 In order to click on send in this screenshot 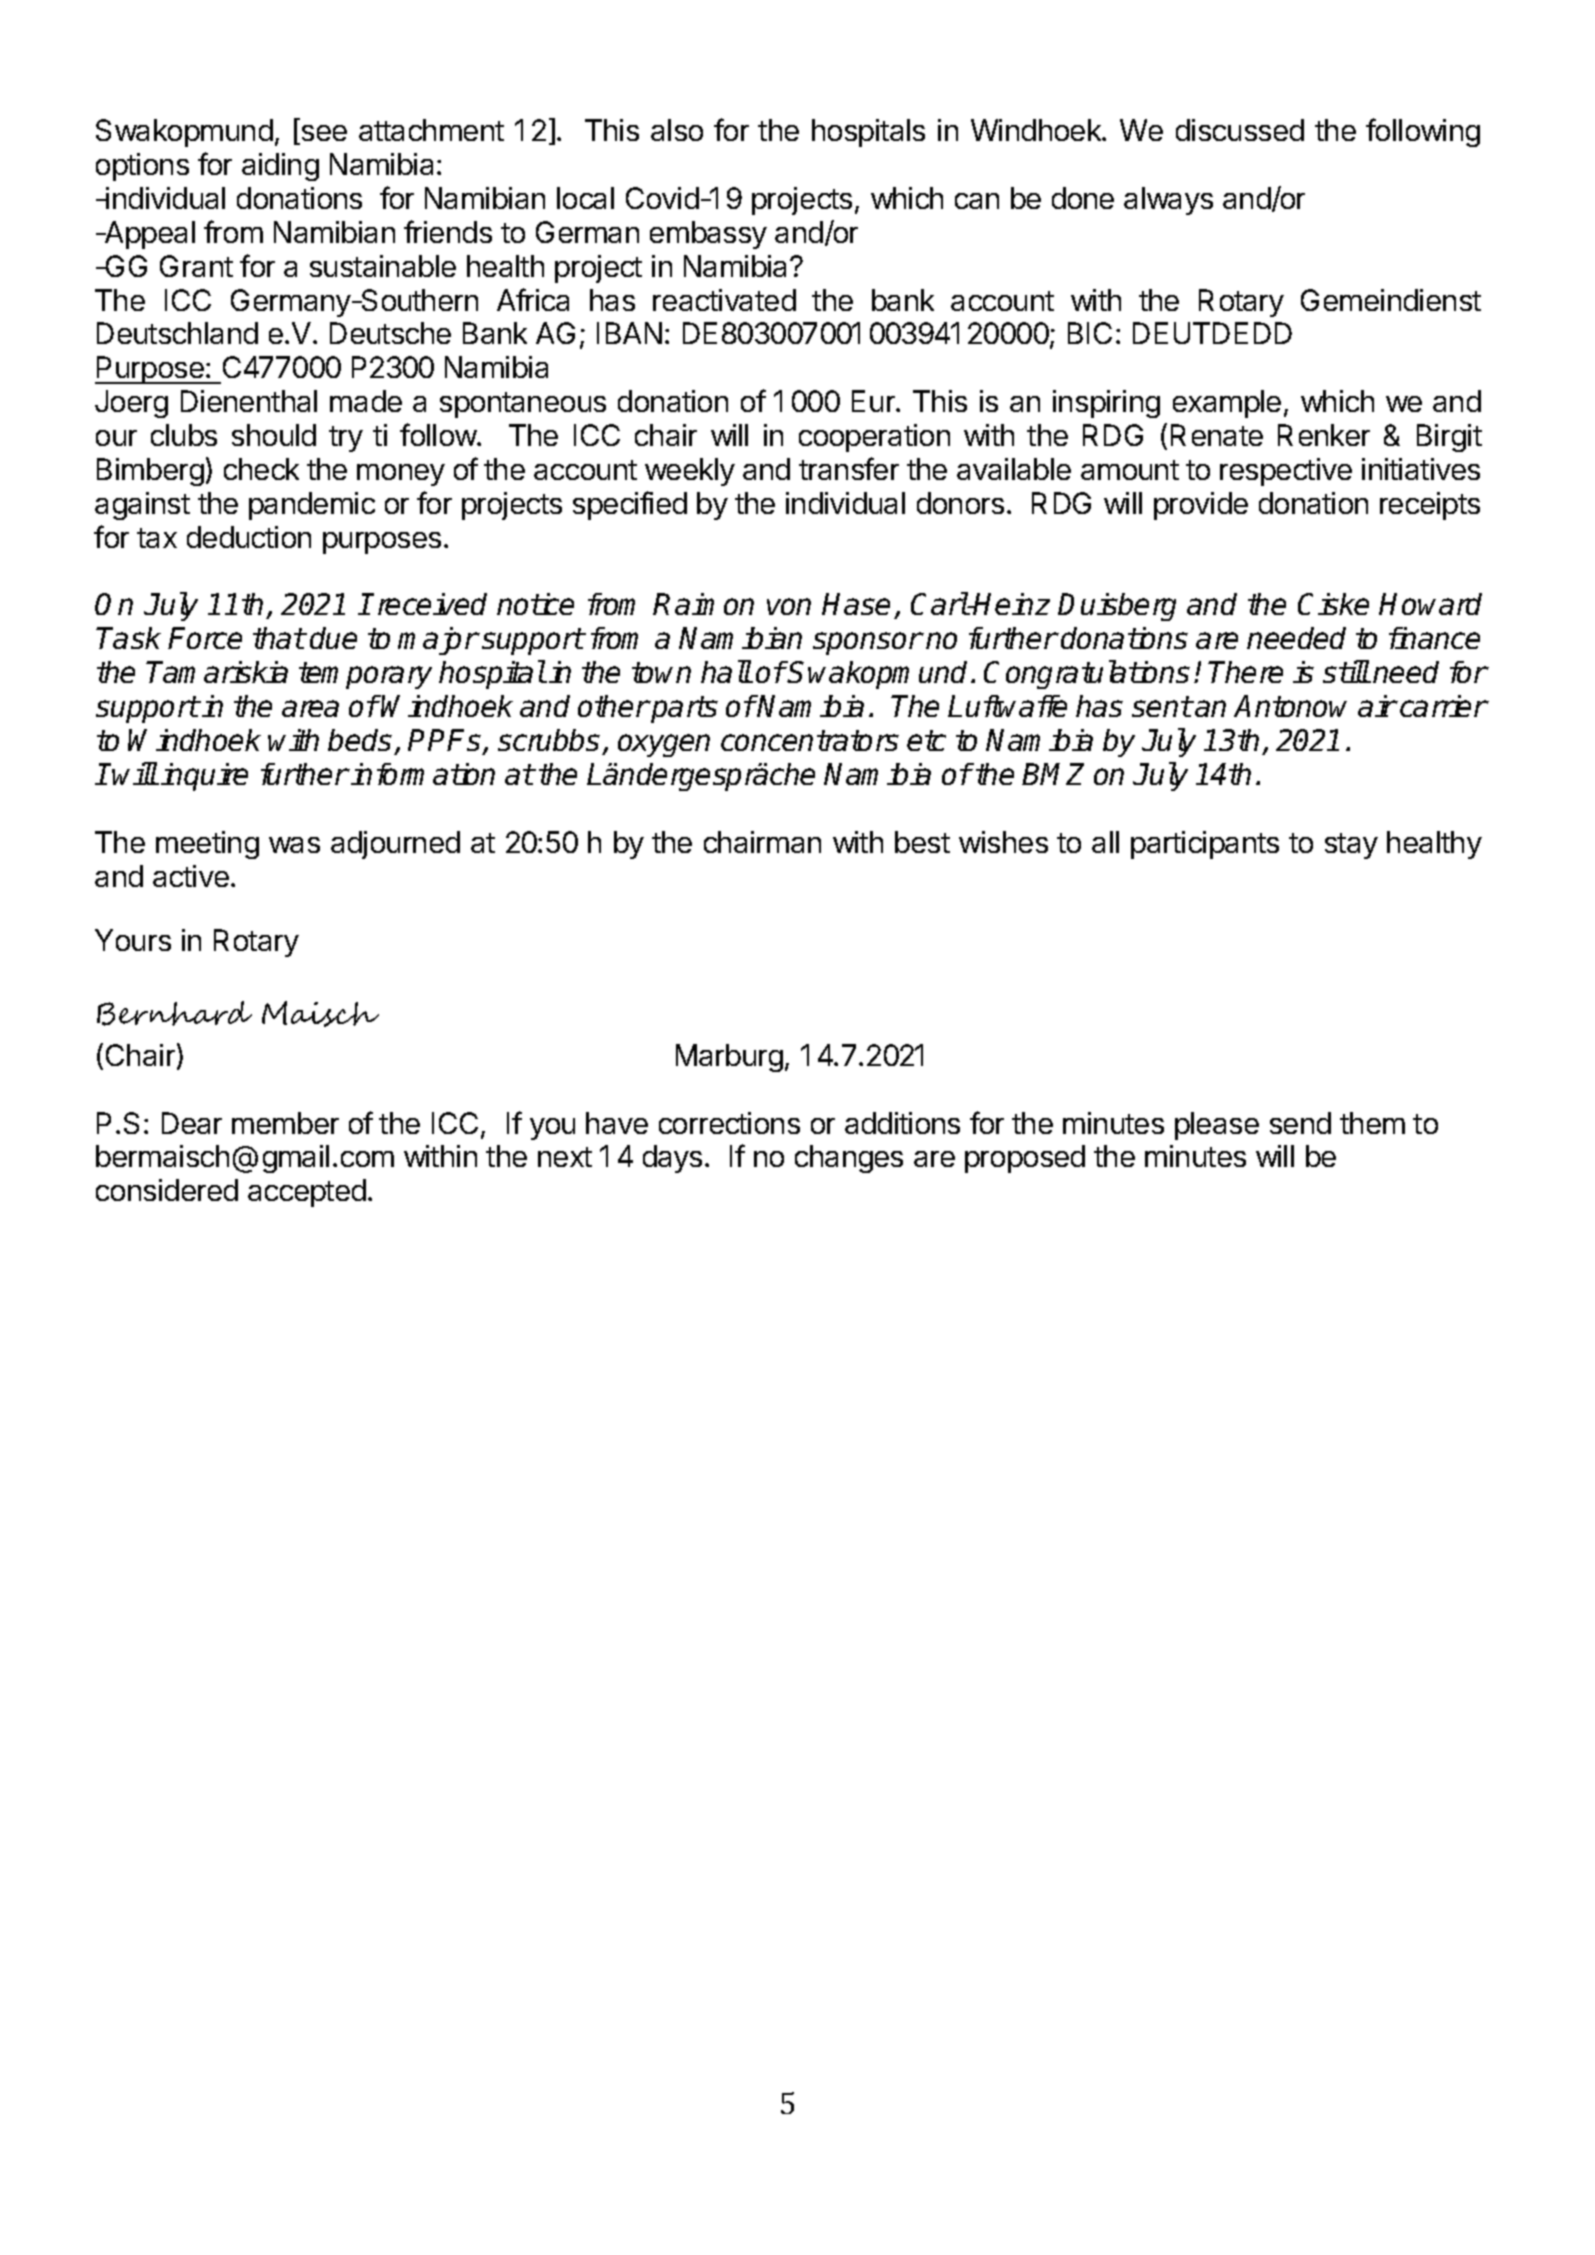, I will do `click(1300, 1123)`.
